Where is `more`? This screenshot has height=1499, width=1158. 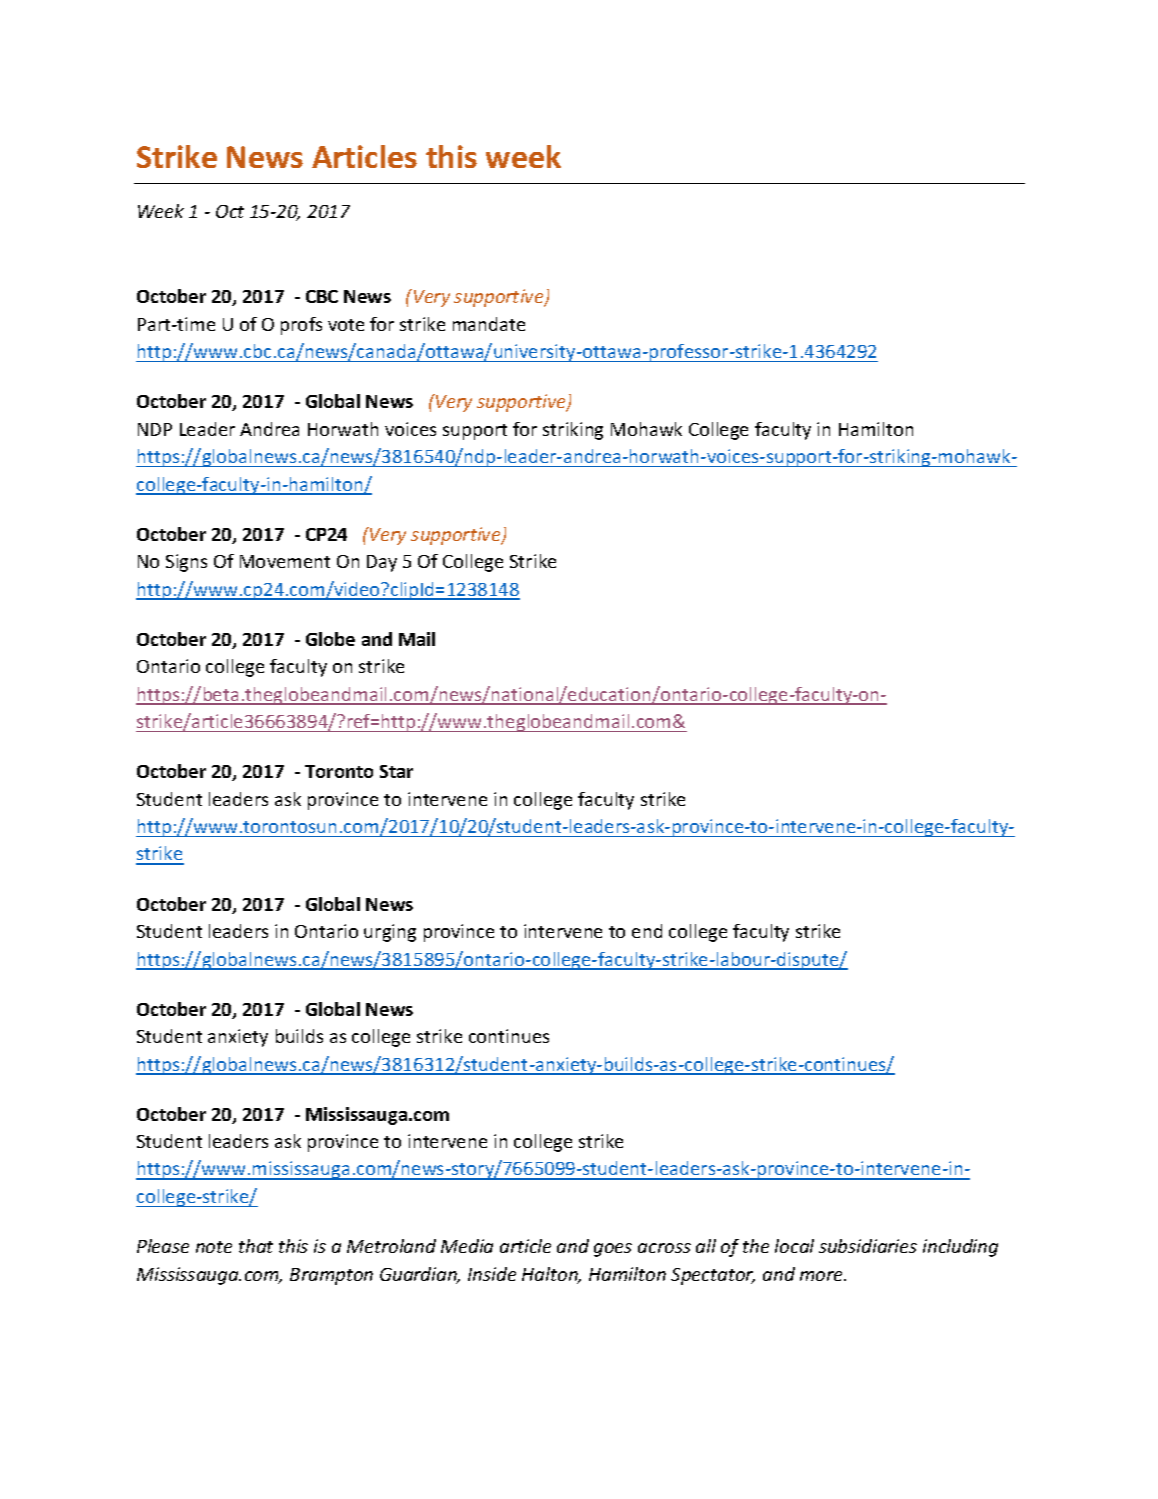 more is located at coordinates (823, 1276).
